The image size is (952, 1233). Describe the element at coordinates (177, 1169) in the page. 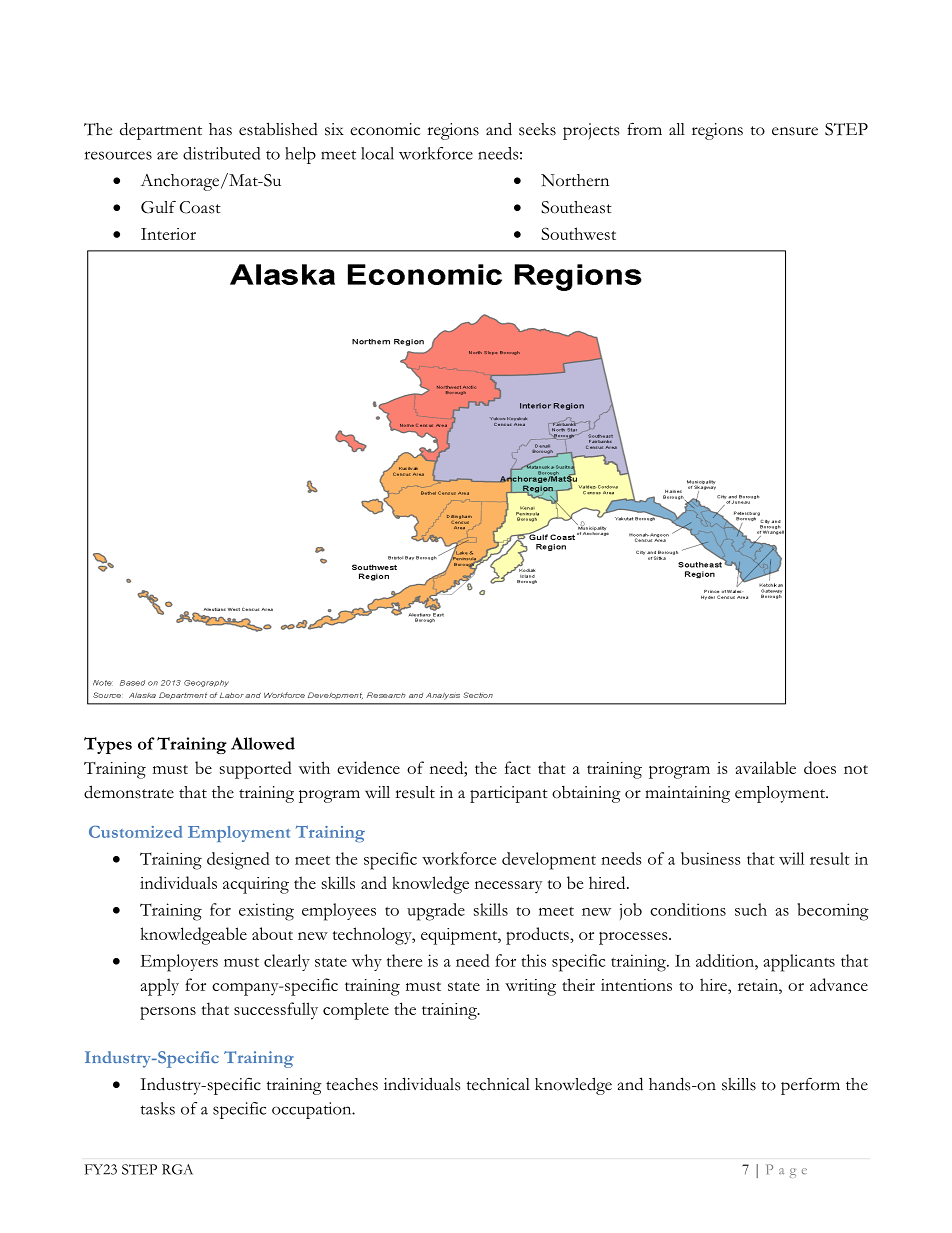

I see `RGA` at that location.
